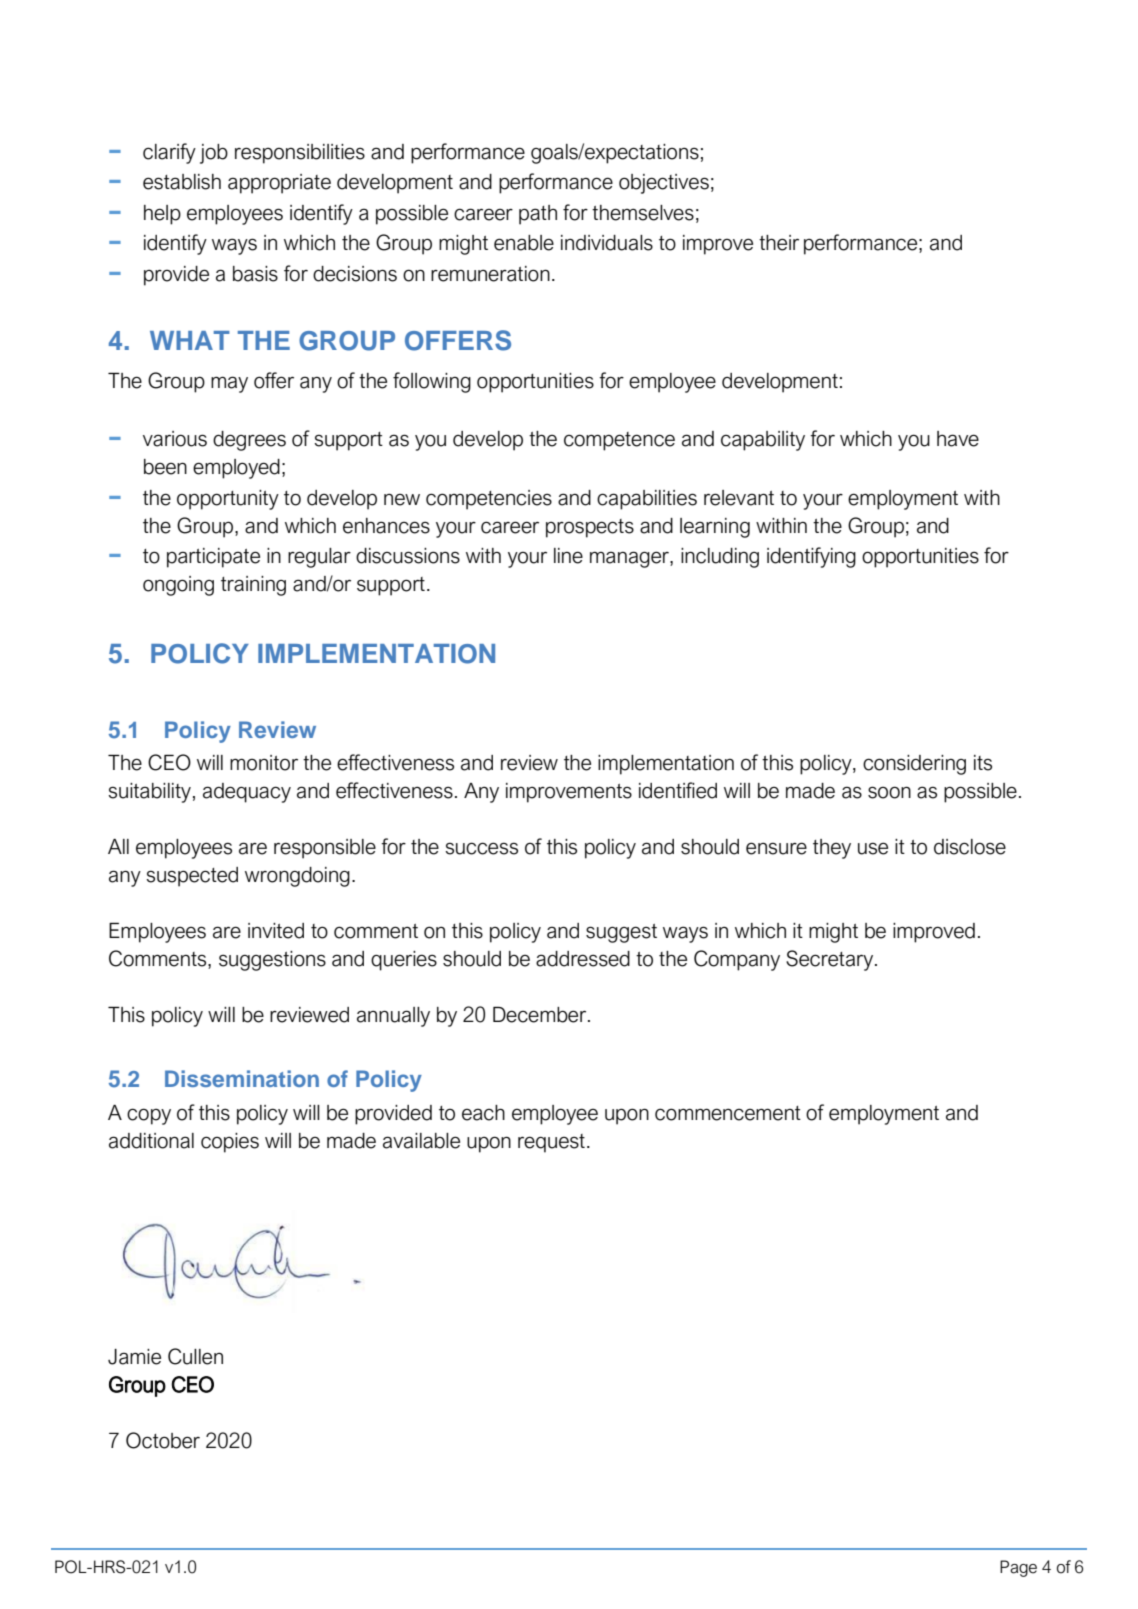 This page has width=1138, height=1609. Describe the element at coordinates (163, 1440) in the page. I see `October` at that location.
